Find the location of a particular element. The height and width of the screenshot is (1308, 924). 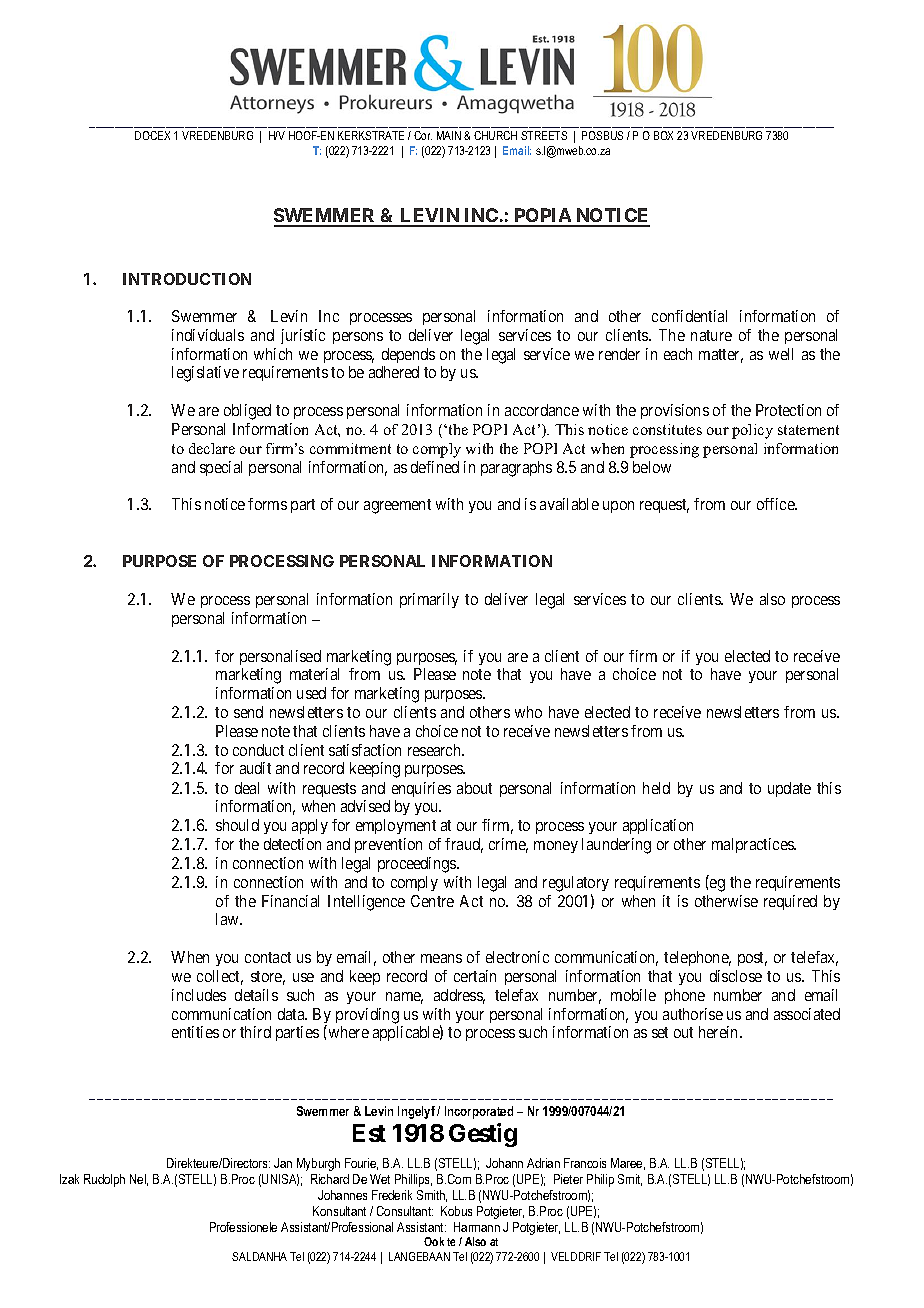

BOX is located at coordinates (663, 135).
